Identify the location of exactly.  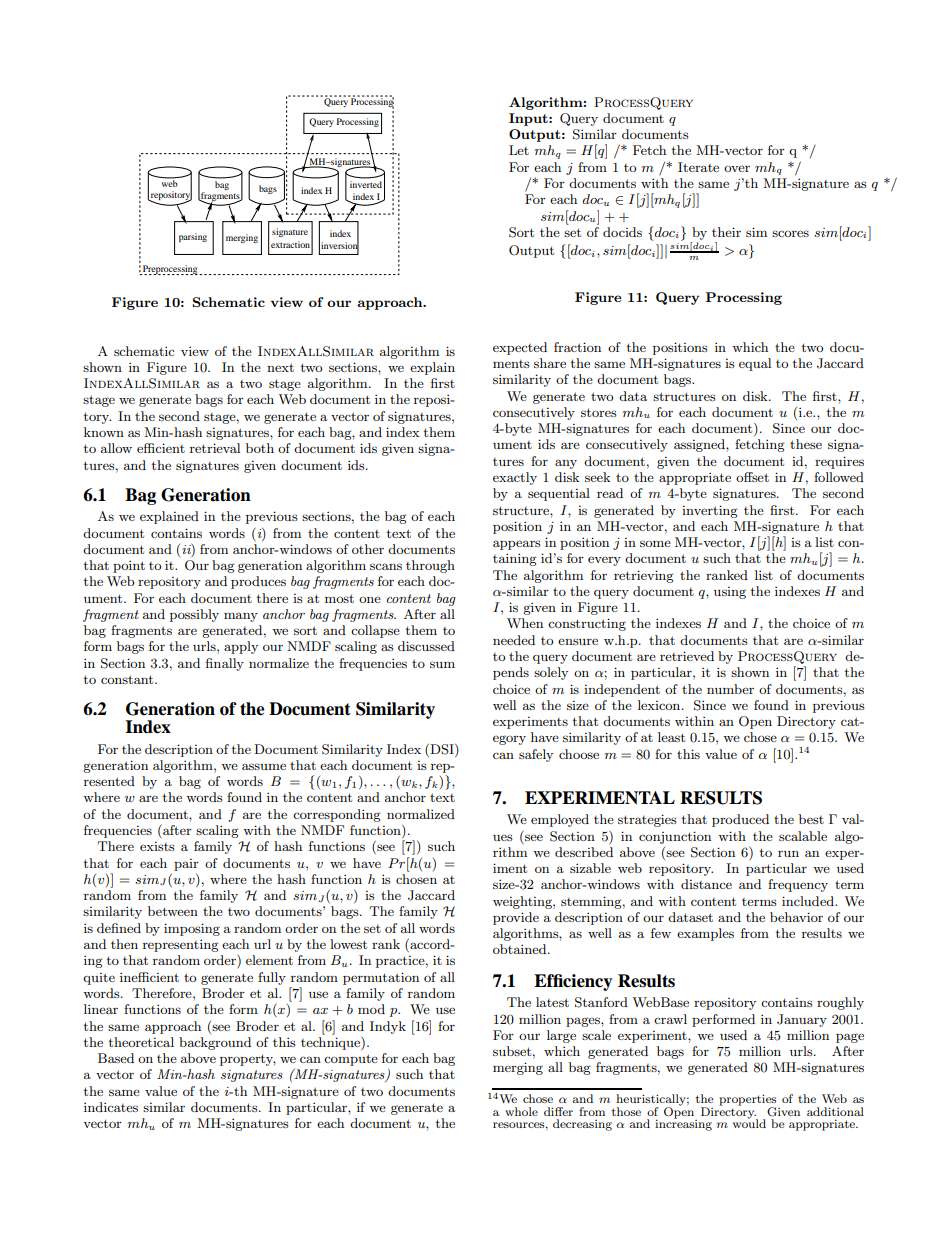
(515, 478).
